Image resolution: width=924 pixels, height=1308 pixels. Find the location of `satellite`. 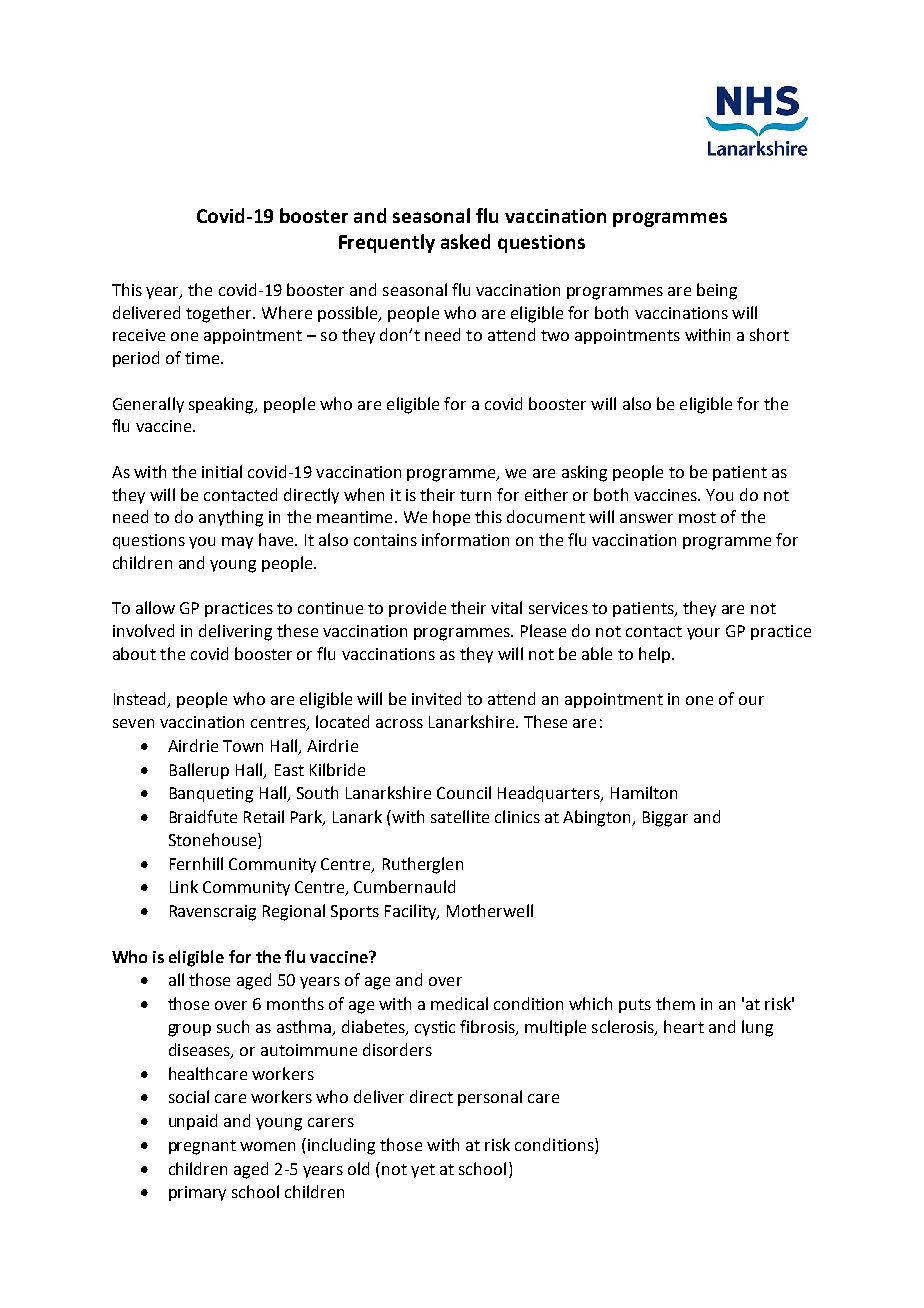

satellite is located at coordinates (460, 816).
